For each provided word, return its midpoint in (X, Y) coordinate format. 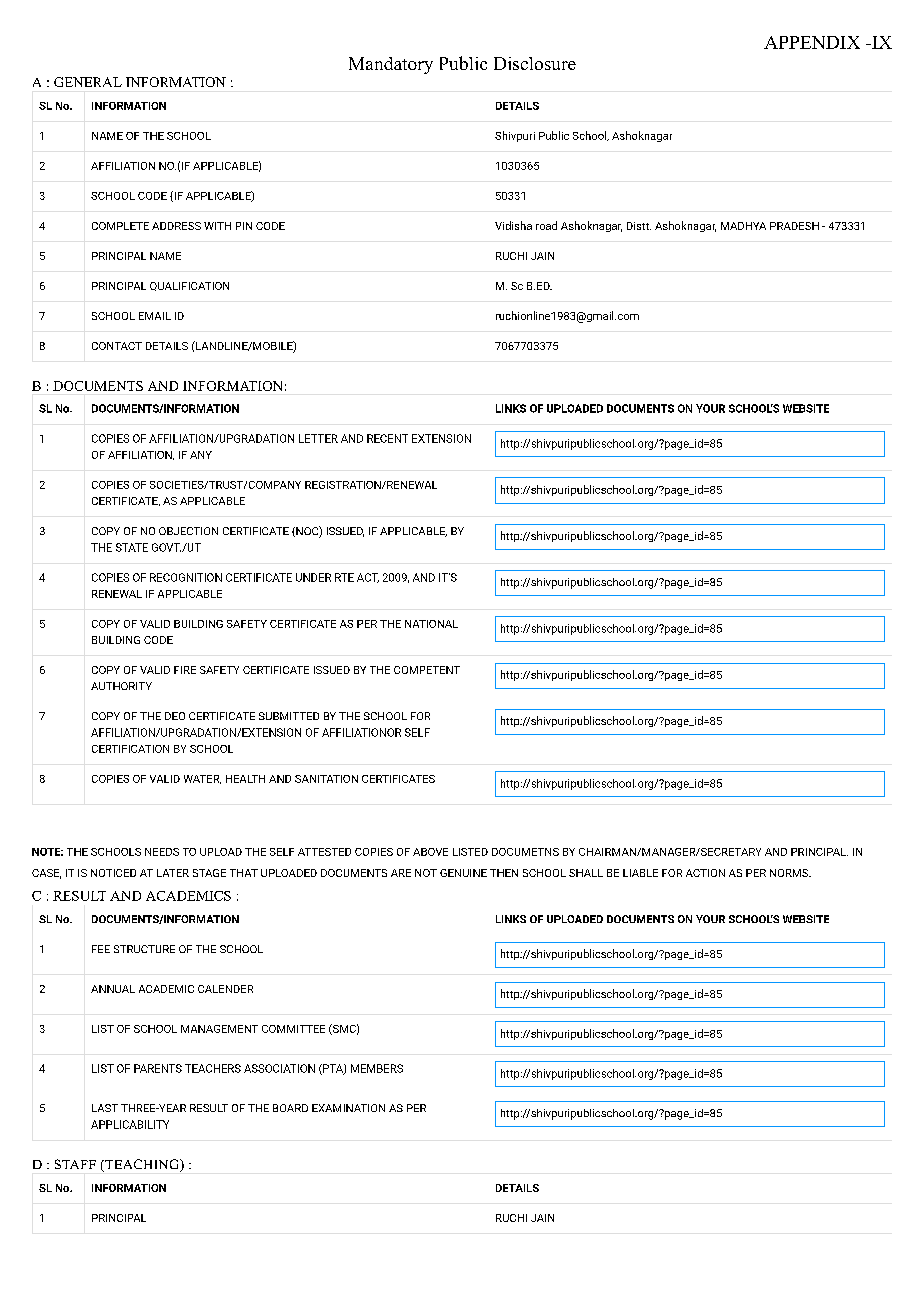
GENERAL (88, 82)
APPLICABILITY (130, 1124)
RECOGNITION (186, 577)
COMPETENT (427, 670)
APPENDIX (812, 42)
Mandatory (391, 65)
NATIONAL (431, 624)
